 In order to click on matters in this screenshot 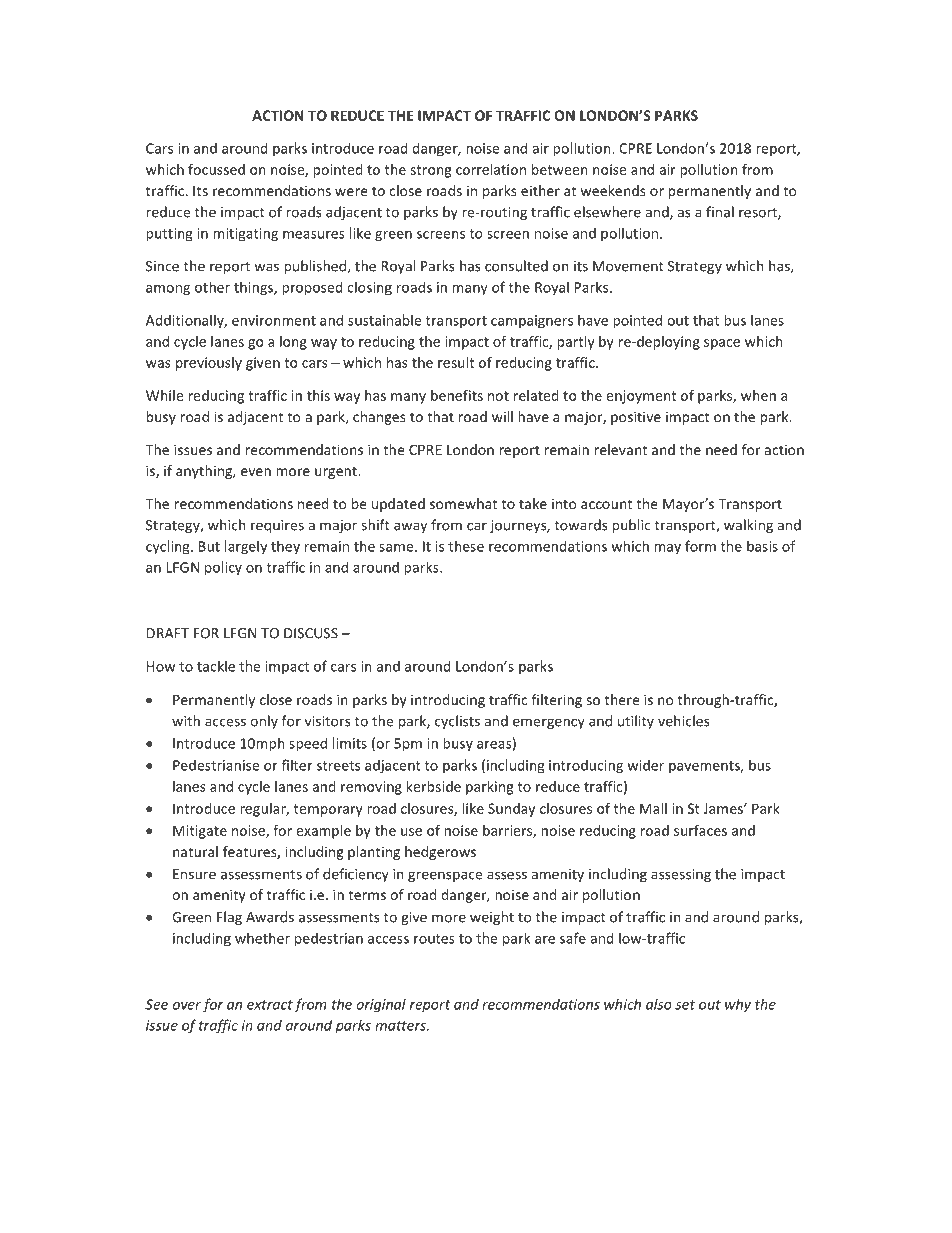, I will do `click(401, 1026)`.
